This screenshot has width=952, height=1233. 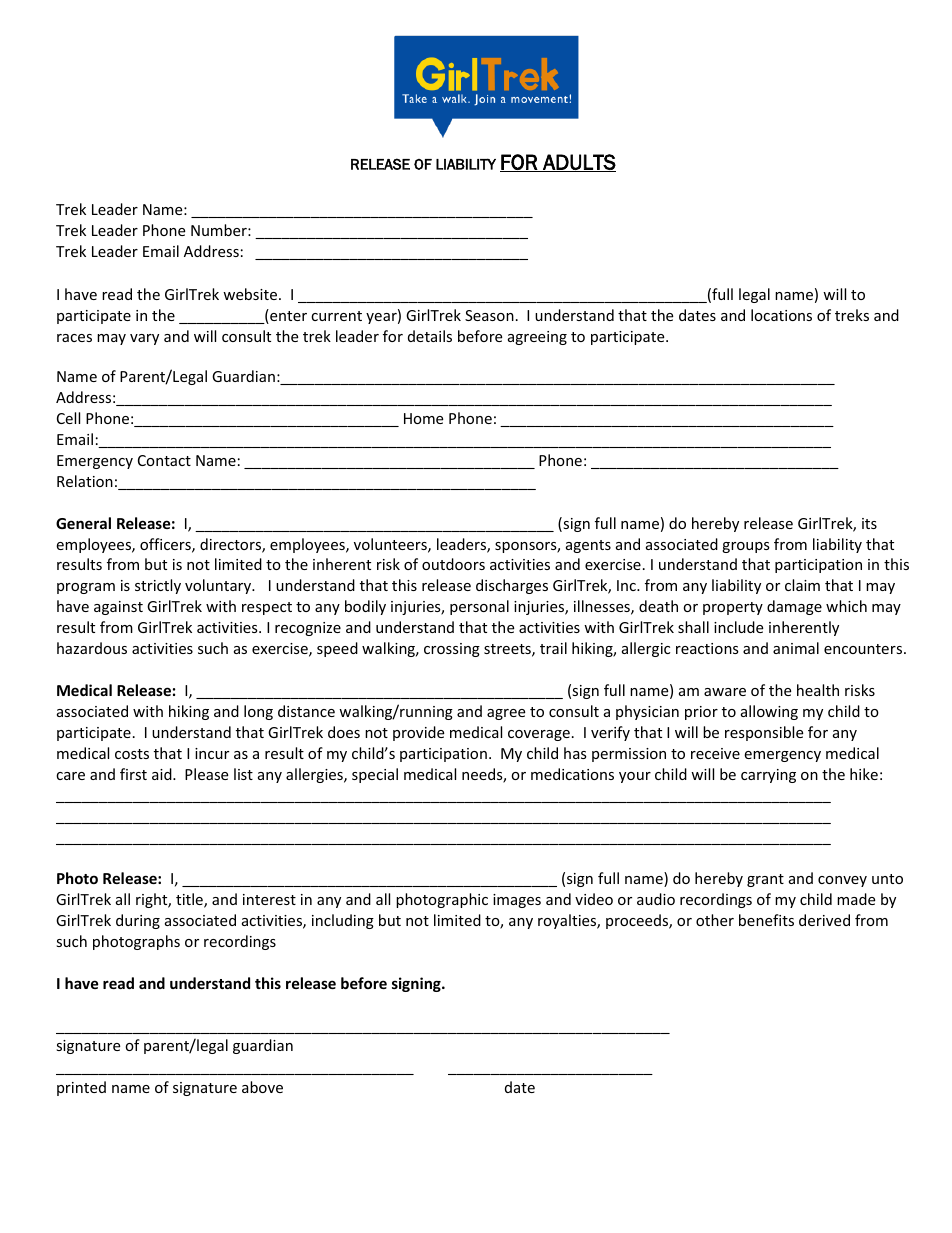 What do you see at coordinates (81, 1088) in the screenshot?
I see `printed` at bounding box center [81, 1088].
